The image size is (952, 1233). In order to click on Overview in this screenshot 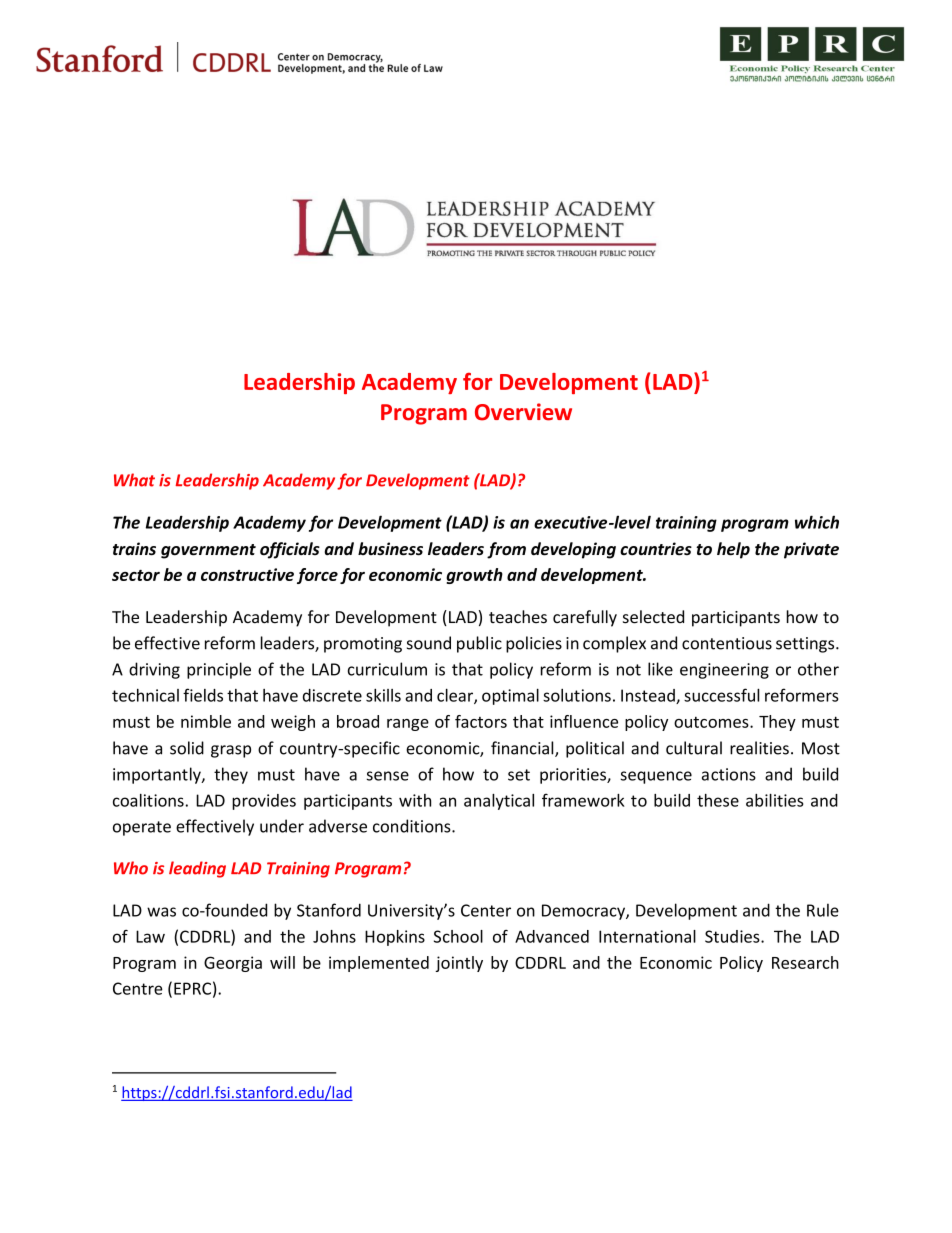, I will do `click(523, 412)`.
